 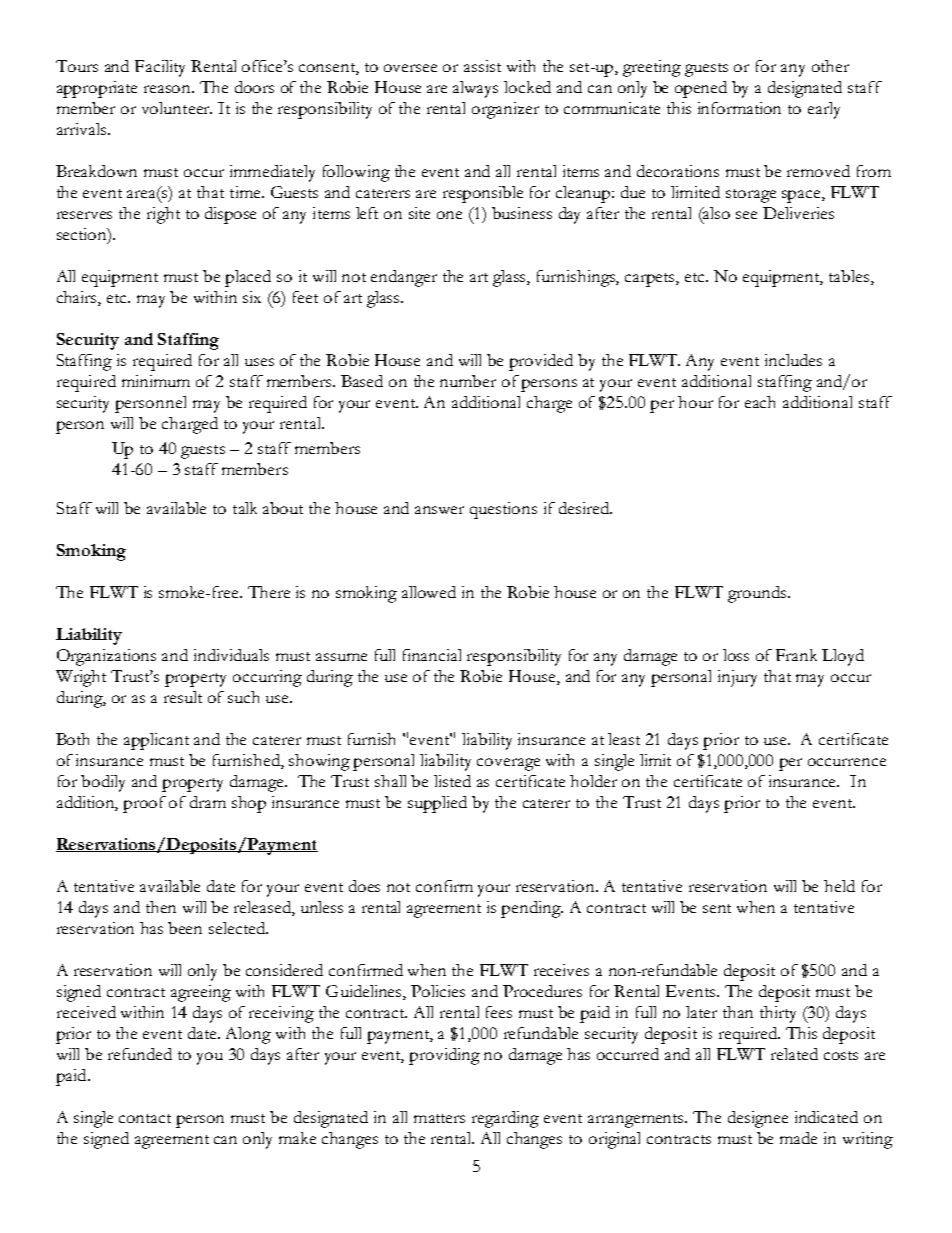 What do you see at coordinates (231, 655) in the image?
I see `individuals` at bounding box center [231, 655].
